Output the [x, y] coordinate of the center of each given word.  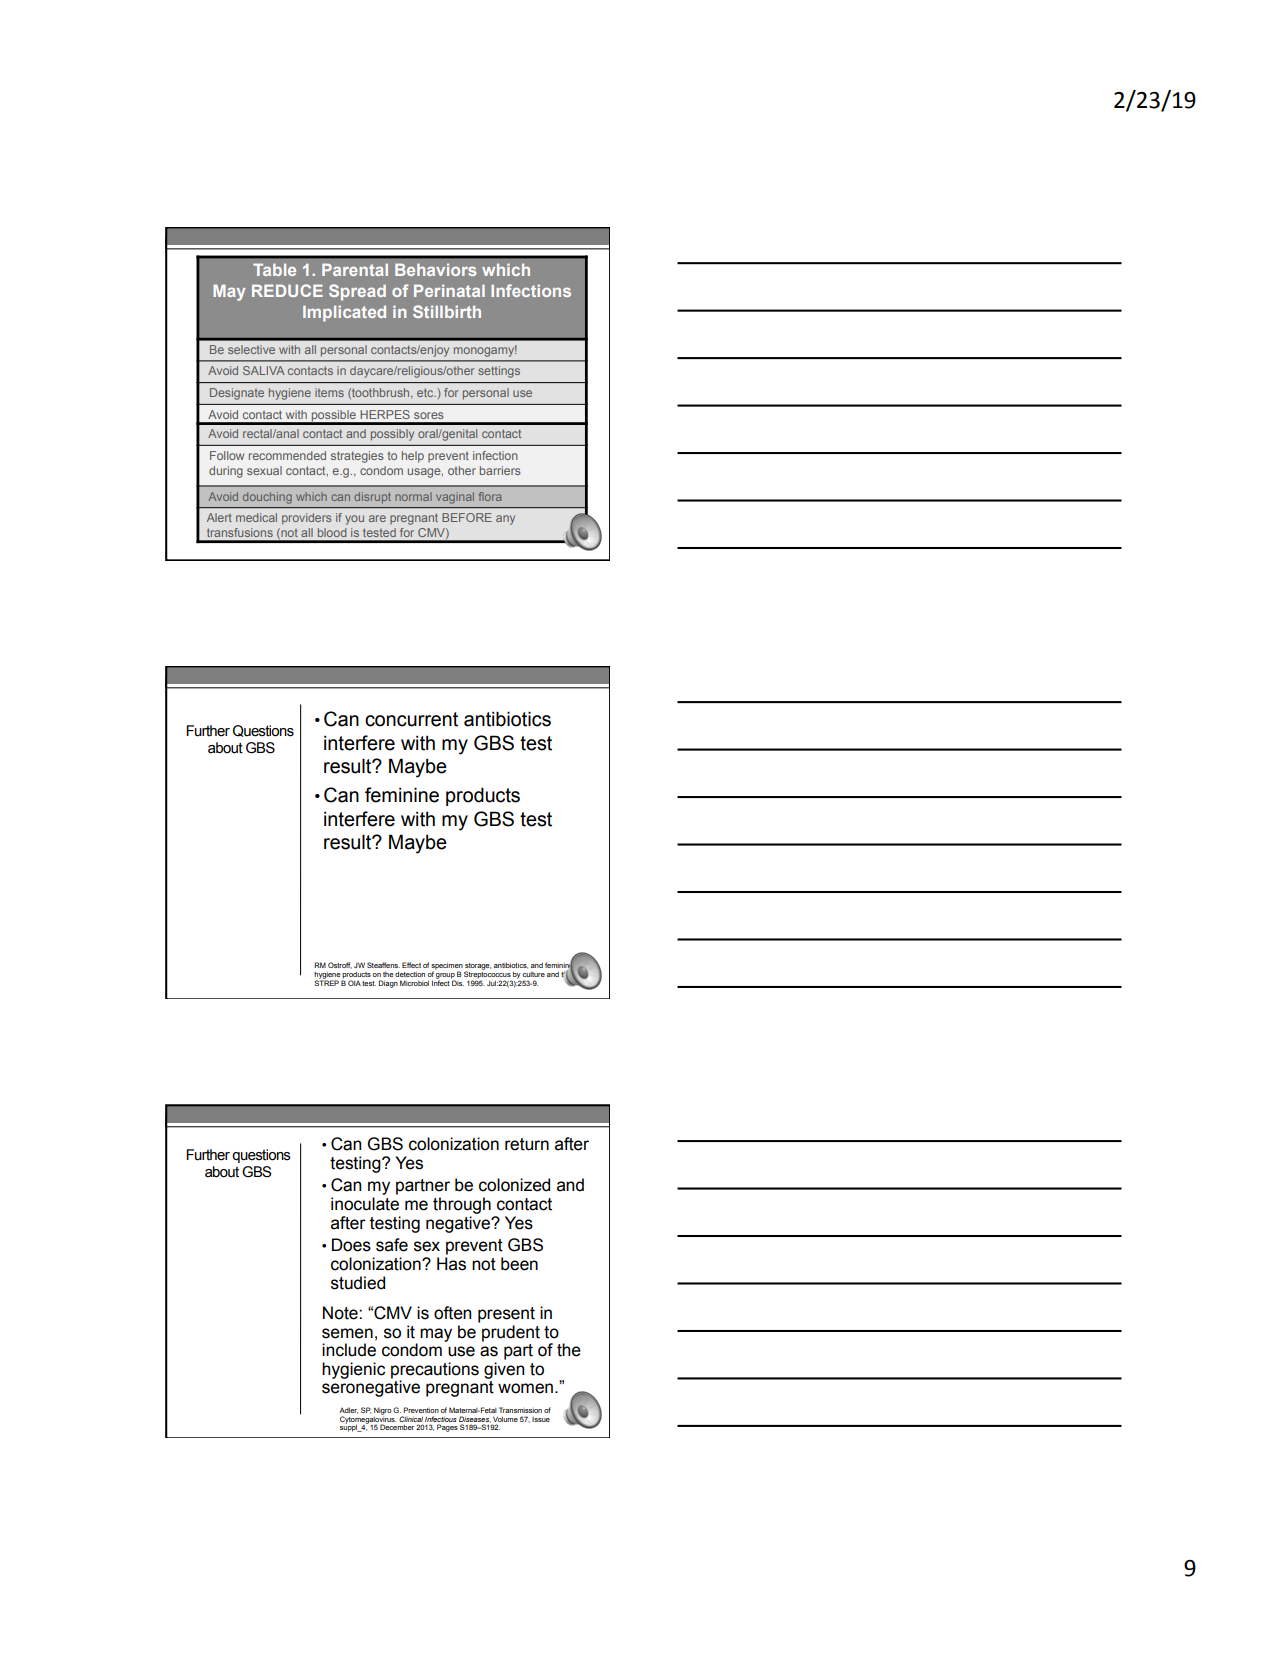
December [397, 1427]
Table [274, 269]
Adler [348, 1410]
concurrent [411, 719]
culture [534, 974]
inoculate [365, 1204]
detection [410, 974]
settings [499, 372]
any [505, 520]
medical [256, 517]
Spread [357, 292]
